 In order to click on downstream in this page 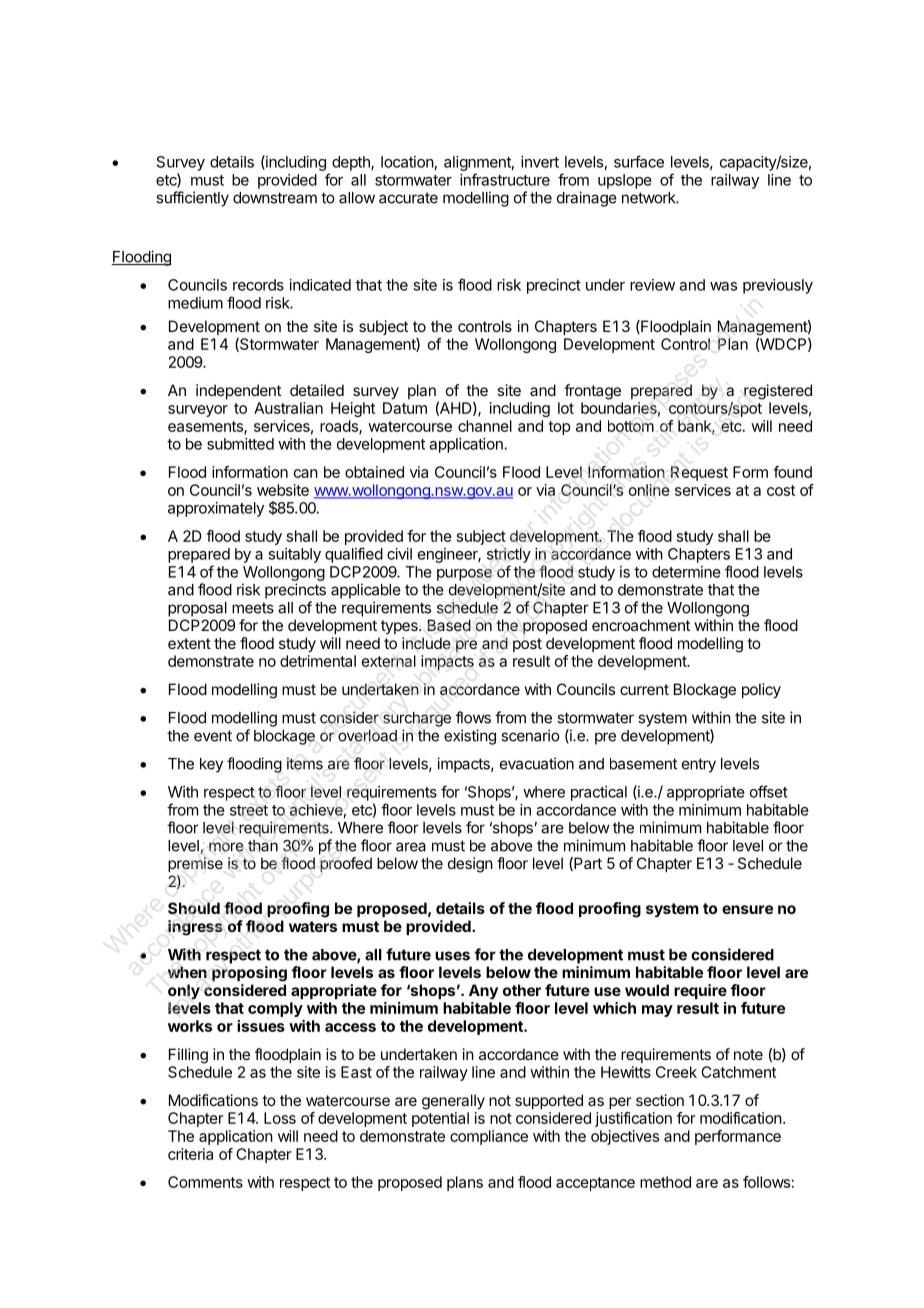, I will do `click(275, 198)`.
